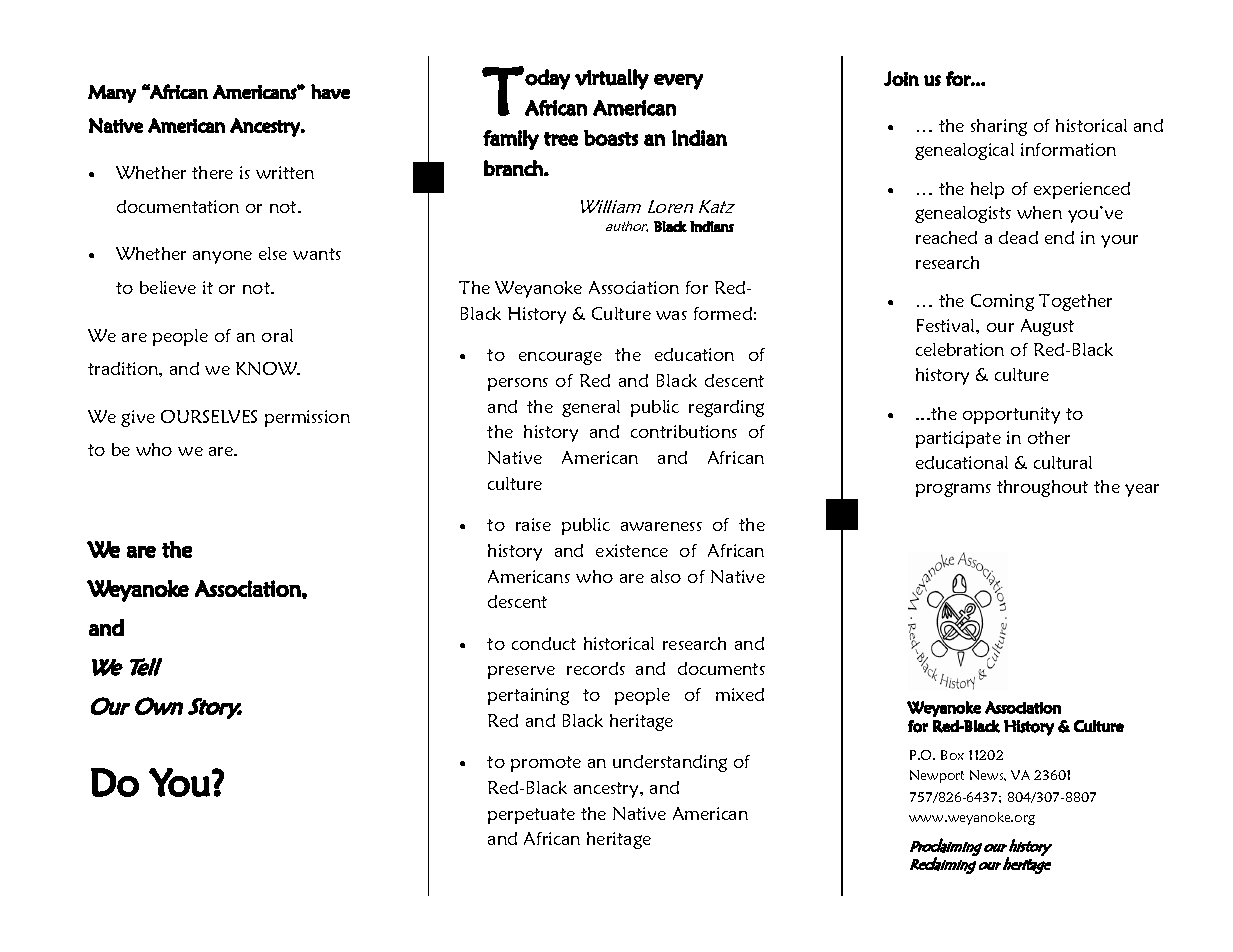 This document has width=1233, height=952. What do you see at coordinates (330, 91) in the document?
I see `have` at bounding box center [330, 91].
